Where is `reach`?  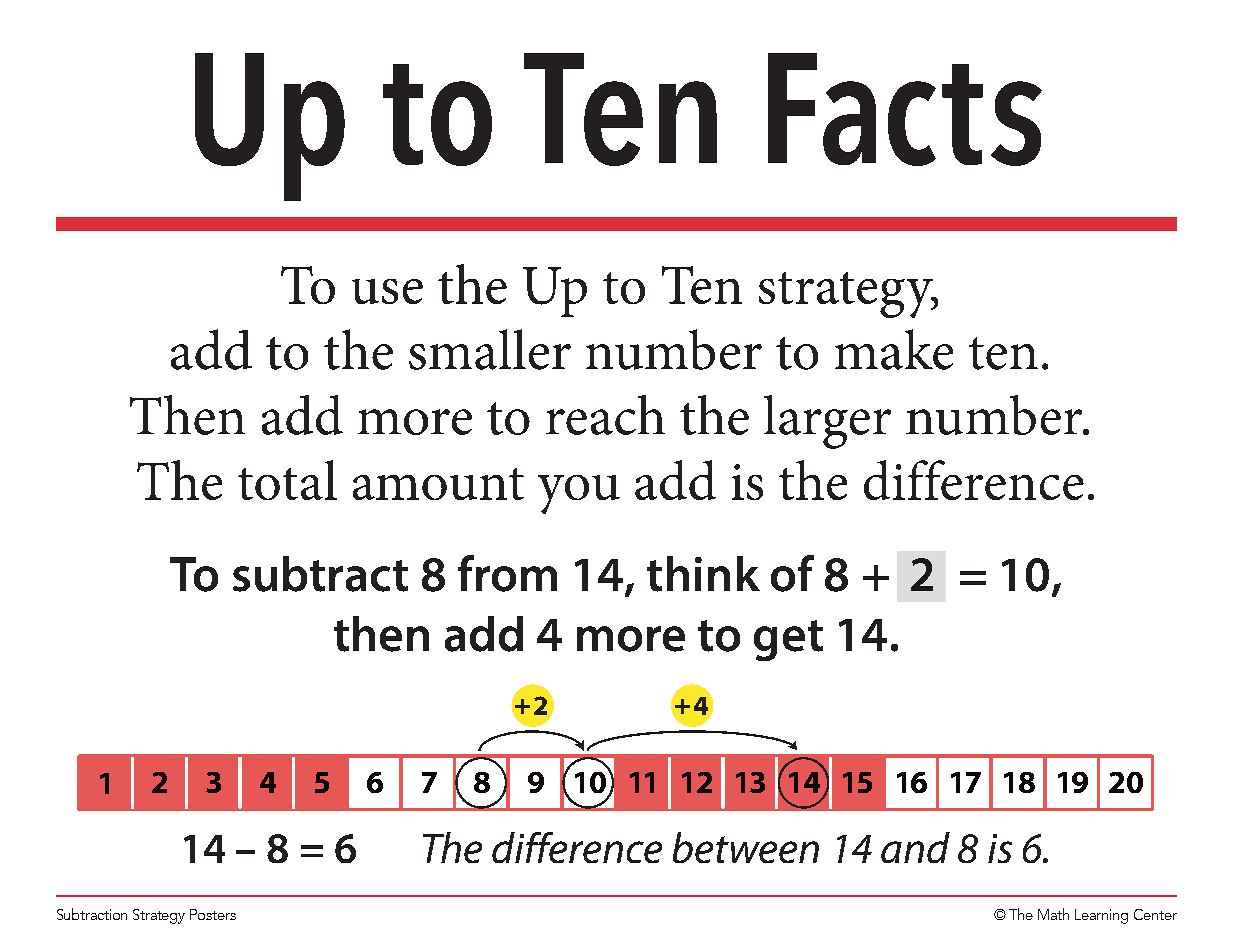 reach is located at coordinates (605, 415).
